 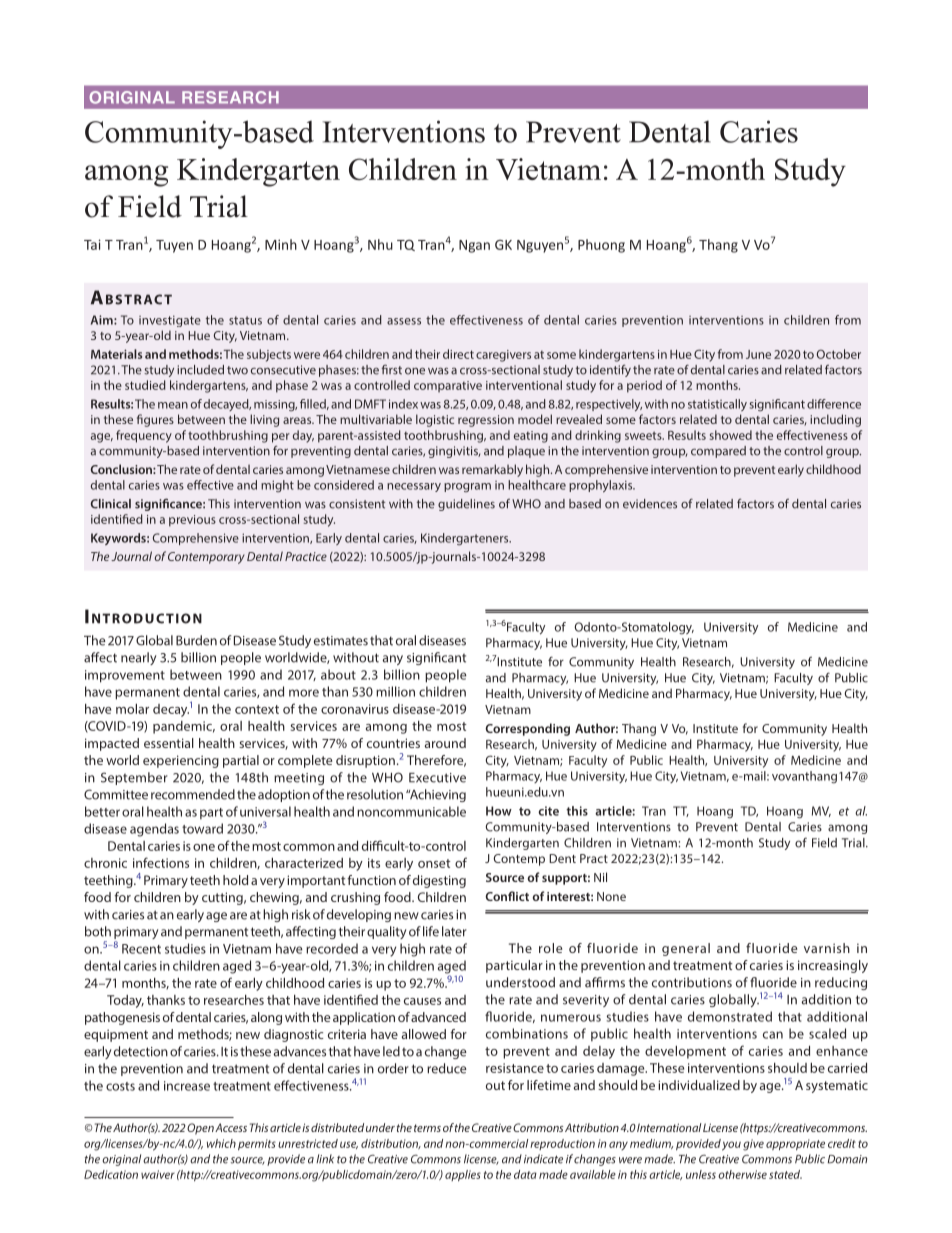 What do you see at coordinates (758, 354) in the page?
I see `June` at bounding box center [758, 354].
